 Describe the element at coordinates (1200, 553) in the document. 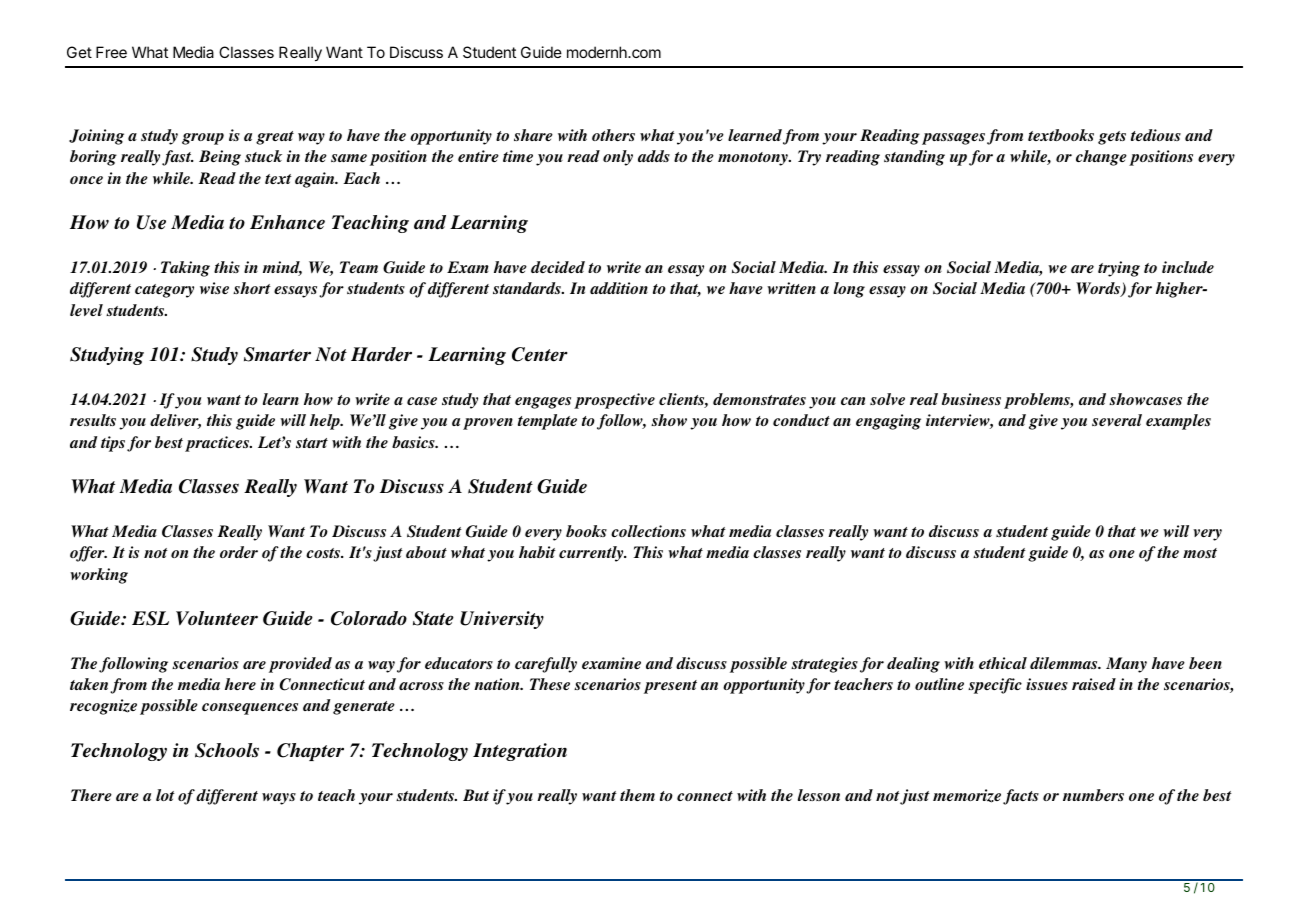

I see `most` at that location.
